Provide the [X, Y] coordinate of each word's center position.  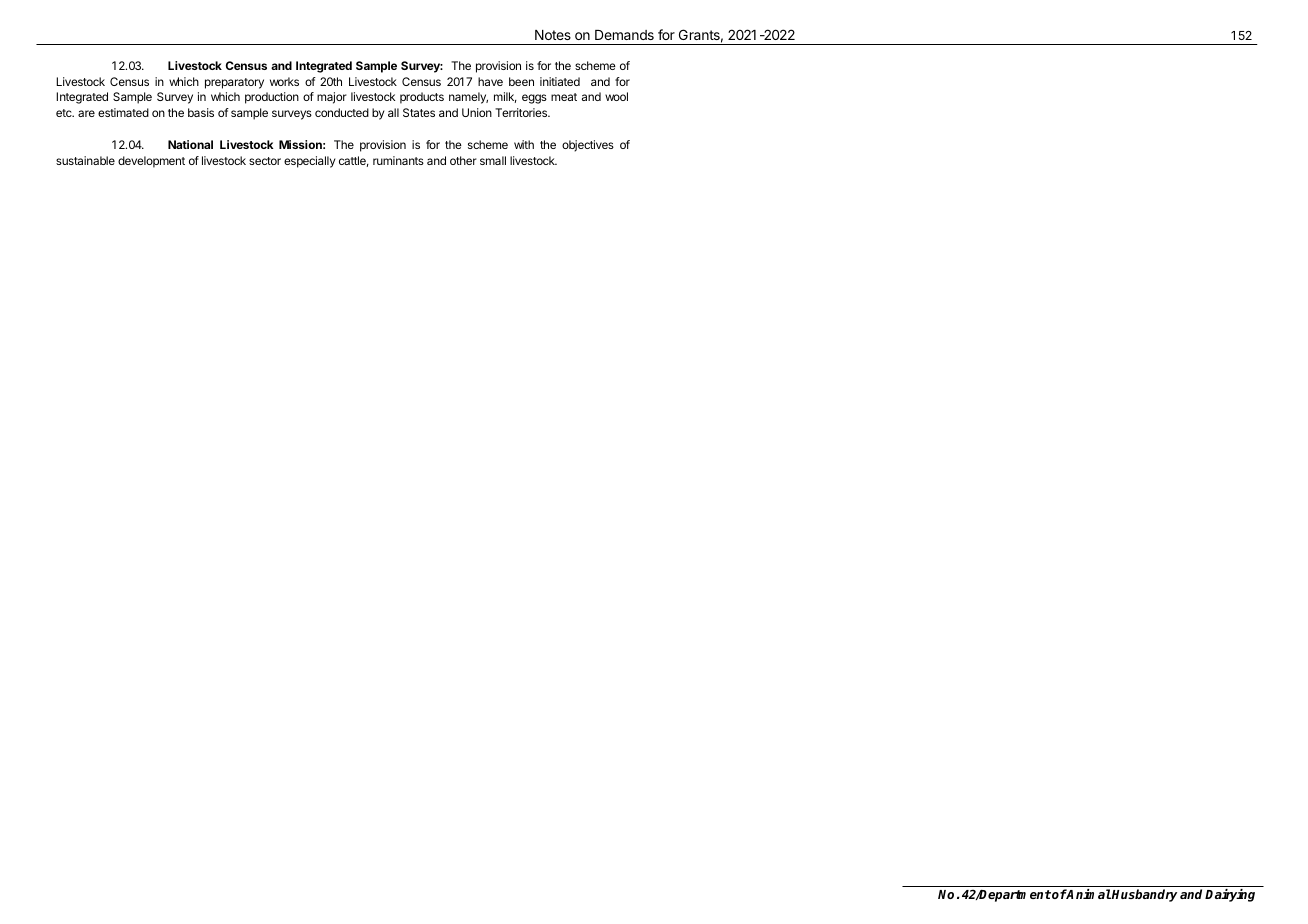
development [151, 162]
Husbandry [1144, 895]
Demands [624, 35]
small [493, 160]
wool [616, 96]
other [463, 160]
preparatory [234, 83]
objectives [588, 146]
